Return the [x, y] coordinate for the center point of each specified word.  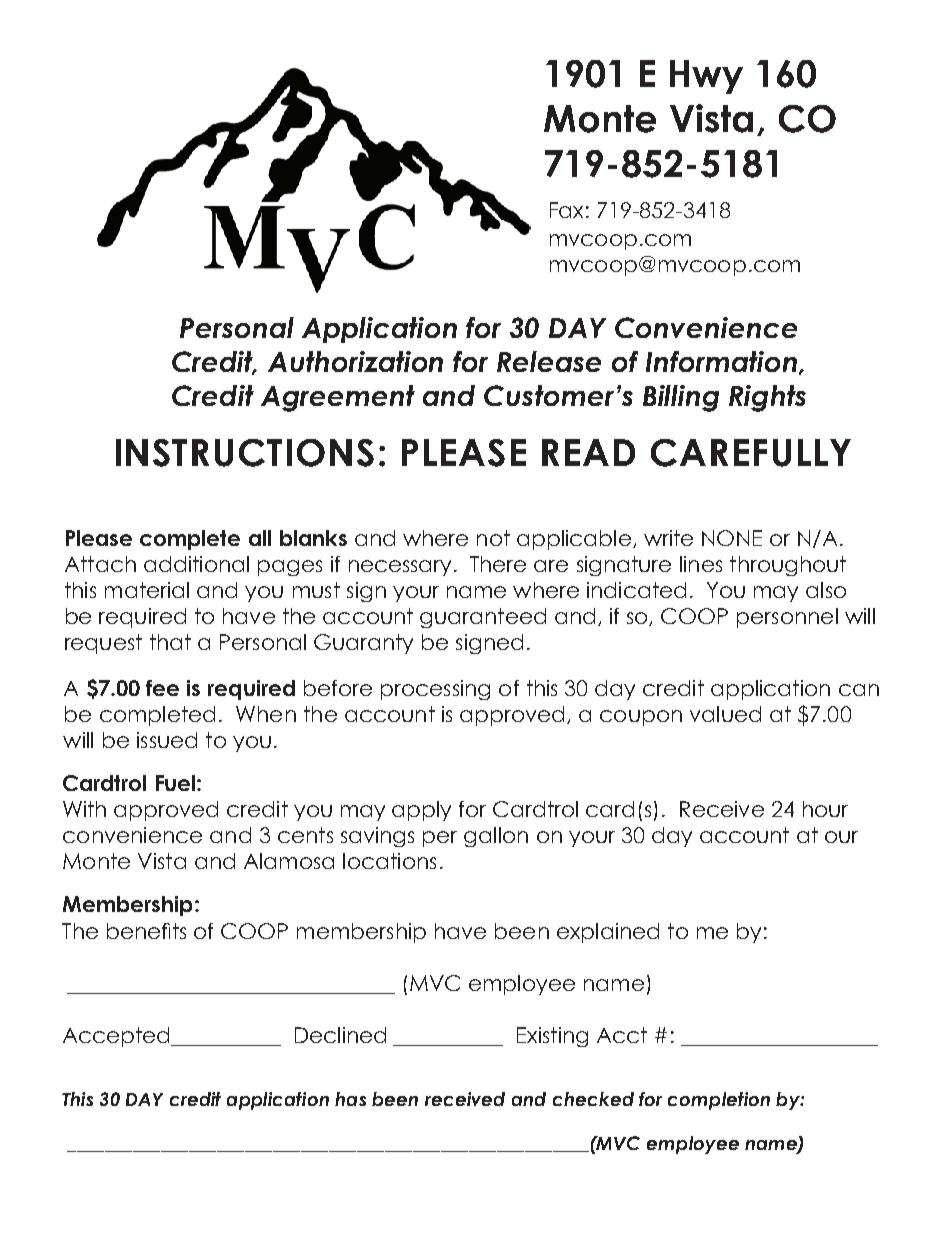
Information [723, 363]
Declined [340, 1035]
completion [719, 1101]
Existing [552, 1037]
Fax [566, 210]
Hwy [706, 77]
